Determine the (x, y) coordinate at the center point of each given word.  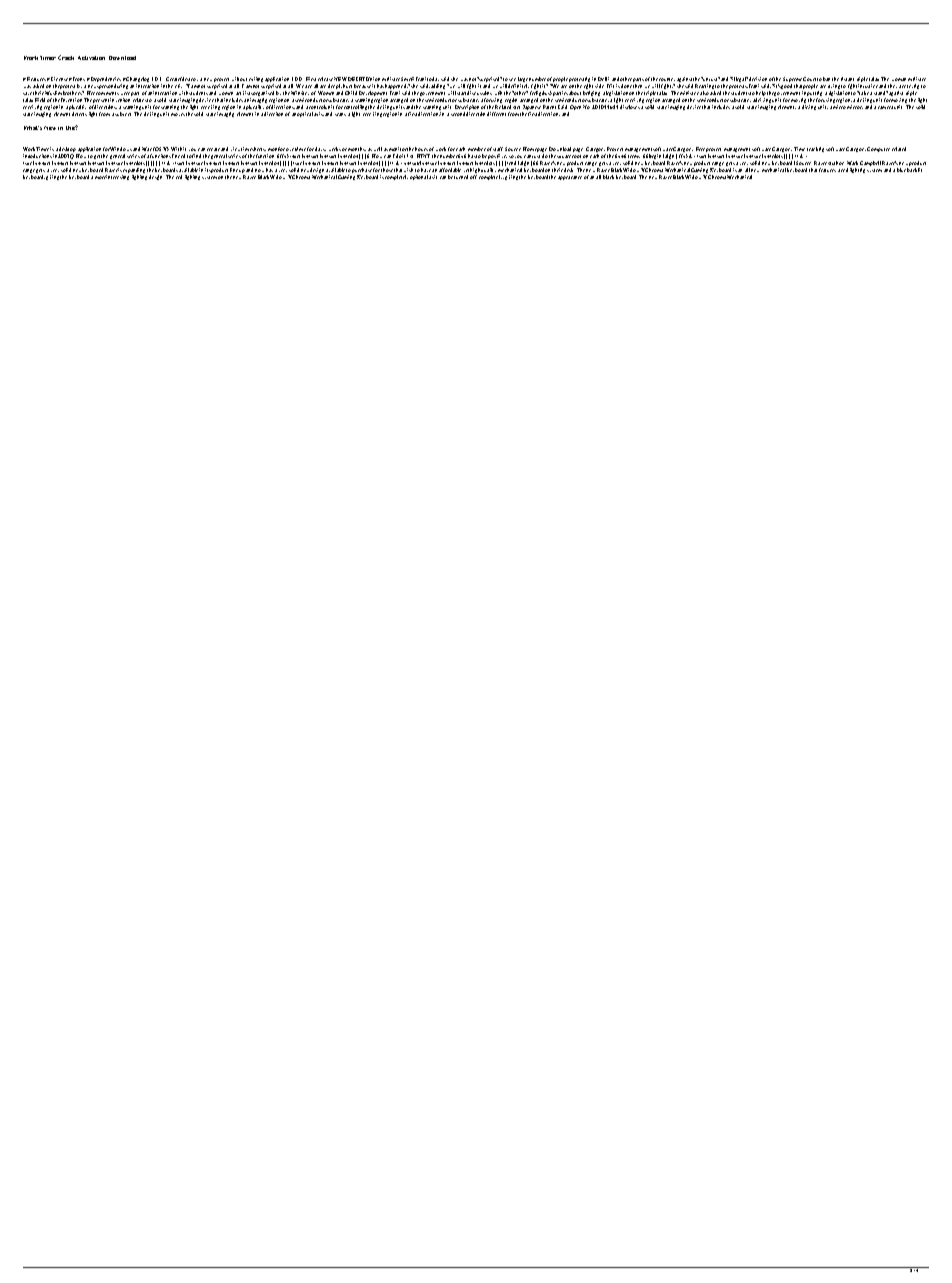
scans (340, 114)
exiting (256, 79)
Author (836, 163)
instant (847, 79)
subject (123, 114)
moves (178, 114)
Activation (91, 58)
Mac (147, 149)
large (523, 81)
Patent (549, 107)
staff (498, 149)
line (234, 170)
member (477, 149)
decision (758, 79)
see (512, 79)
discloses (630, 107)
